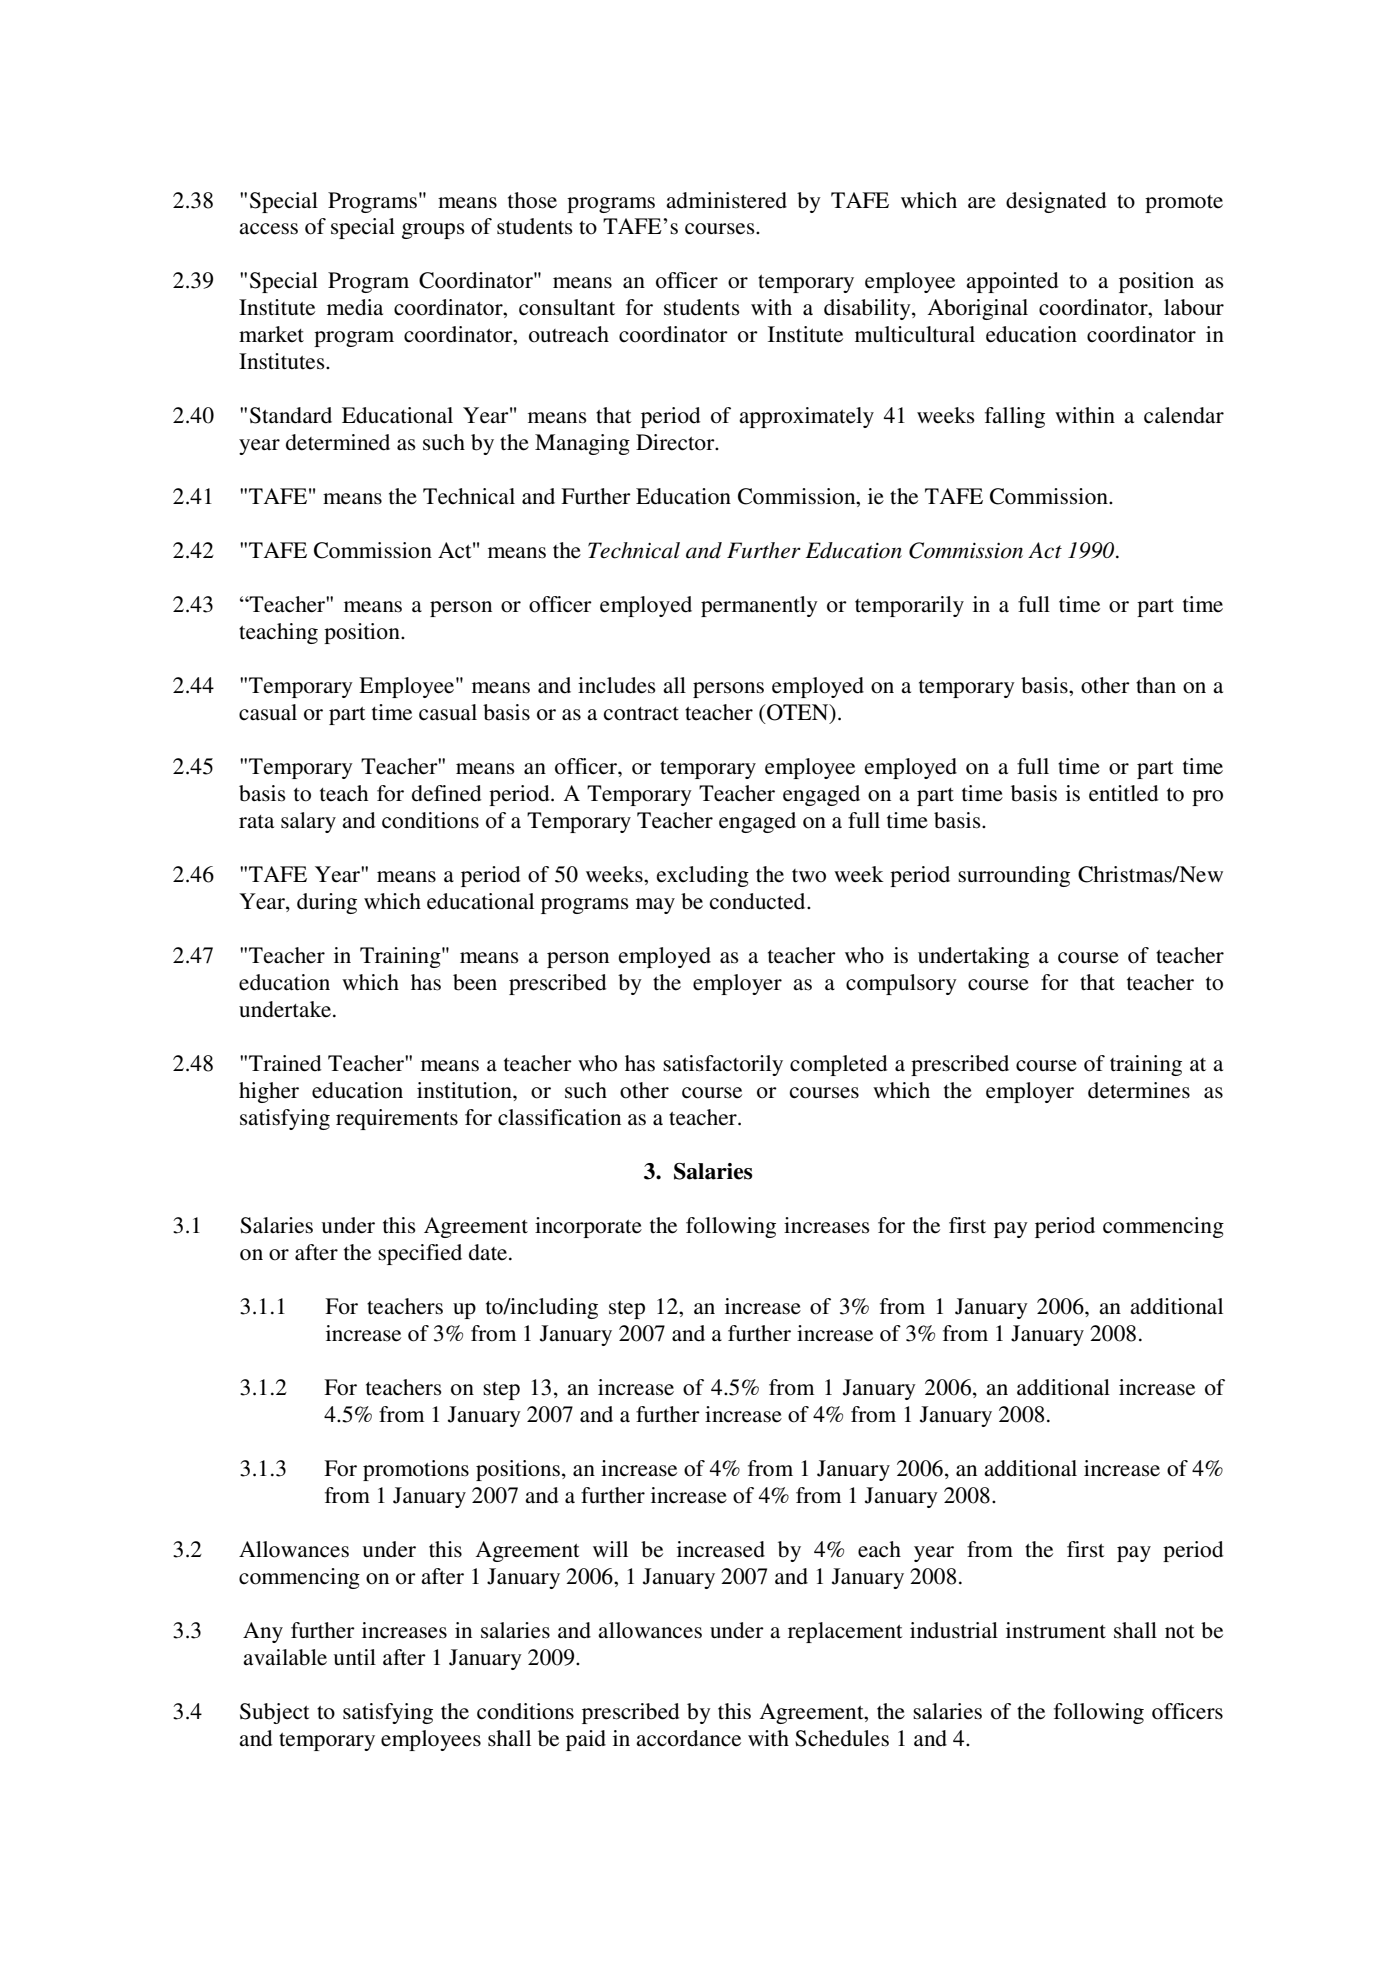  What do you see at coordinates (1123, 793) in the screenshot?
I see `entitled` at bounding box center [1123, 793].
